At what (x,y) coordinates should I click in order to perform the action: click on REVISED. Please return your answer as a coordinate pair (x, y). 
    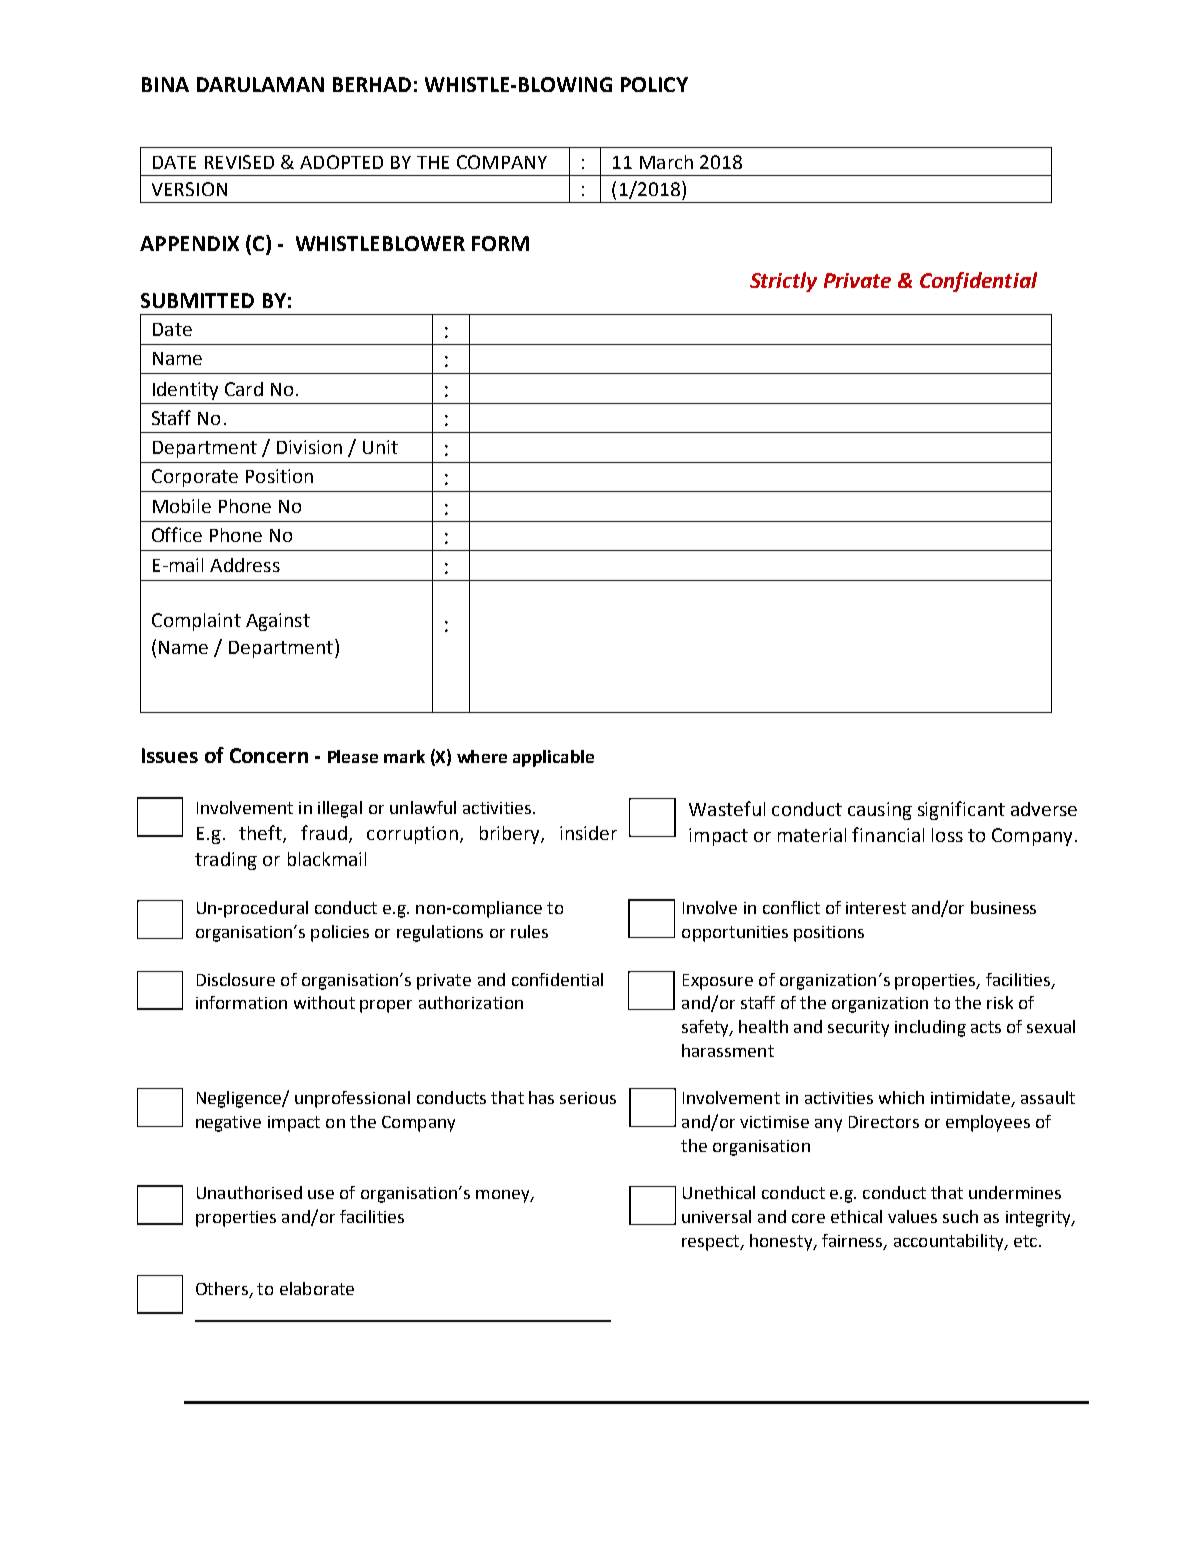
    Looking at the image, I should click on (239, 162).
